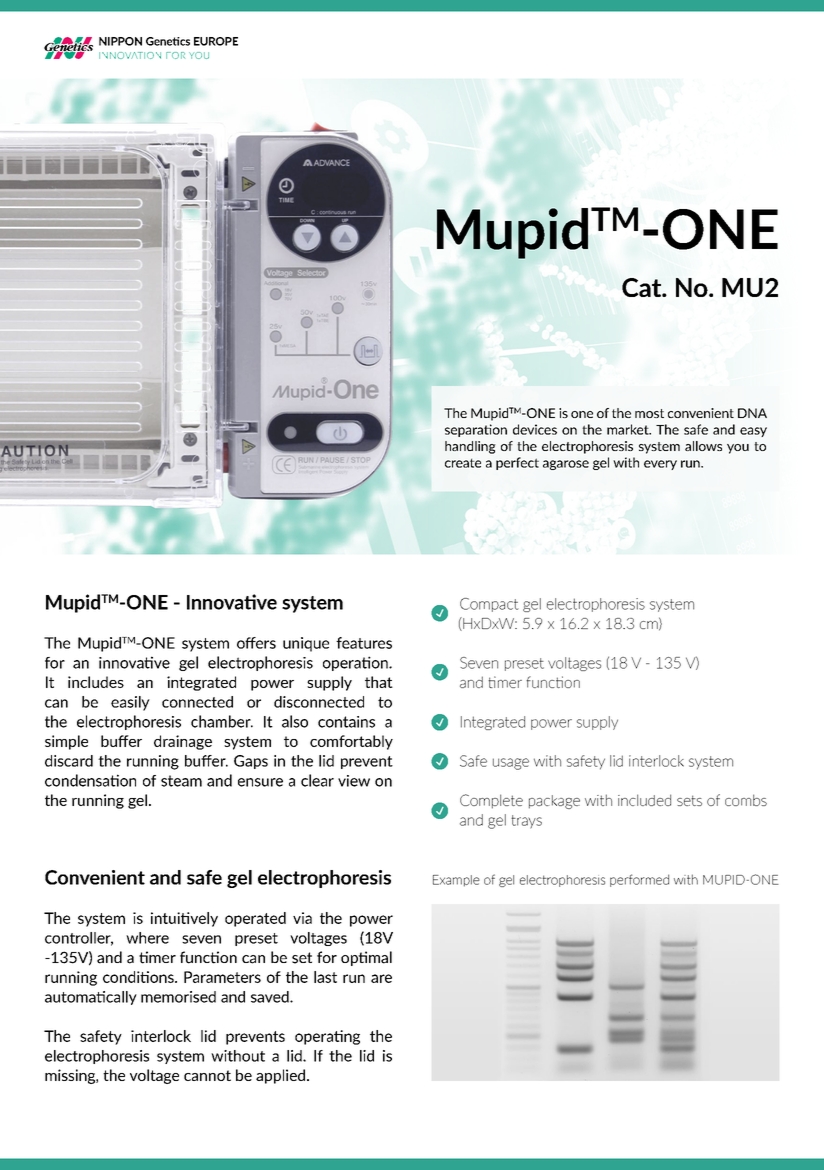  I want to click on cannot, so click(207, 1075).
